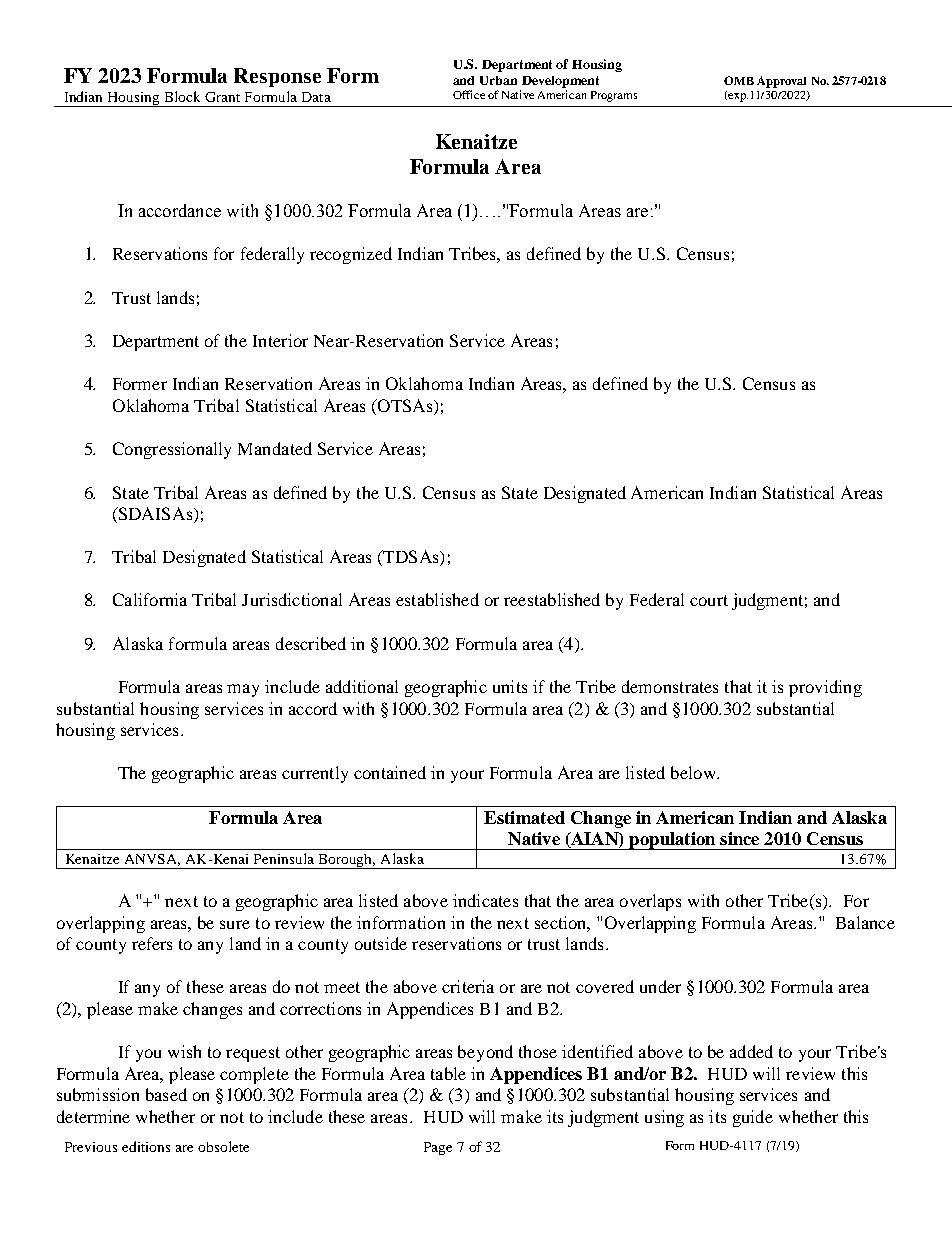 The width and height of the screenshot is (952, 1233). I want to click on providing, so click(825, 688).
